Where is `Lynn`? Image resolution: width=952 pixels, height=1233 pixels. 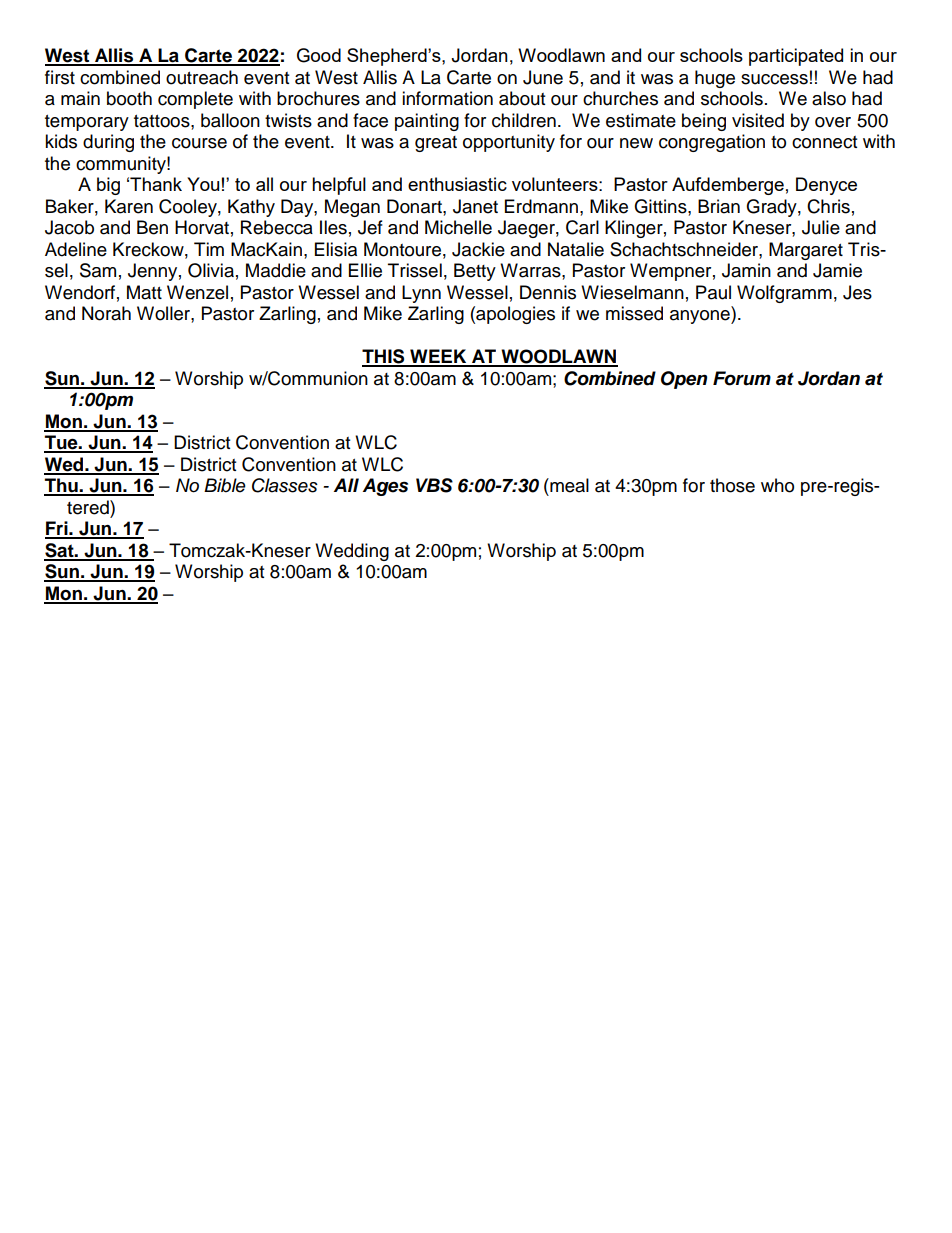
Lynn is located at coordinates (421, 294).
